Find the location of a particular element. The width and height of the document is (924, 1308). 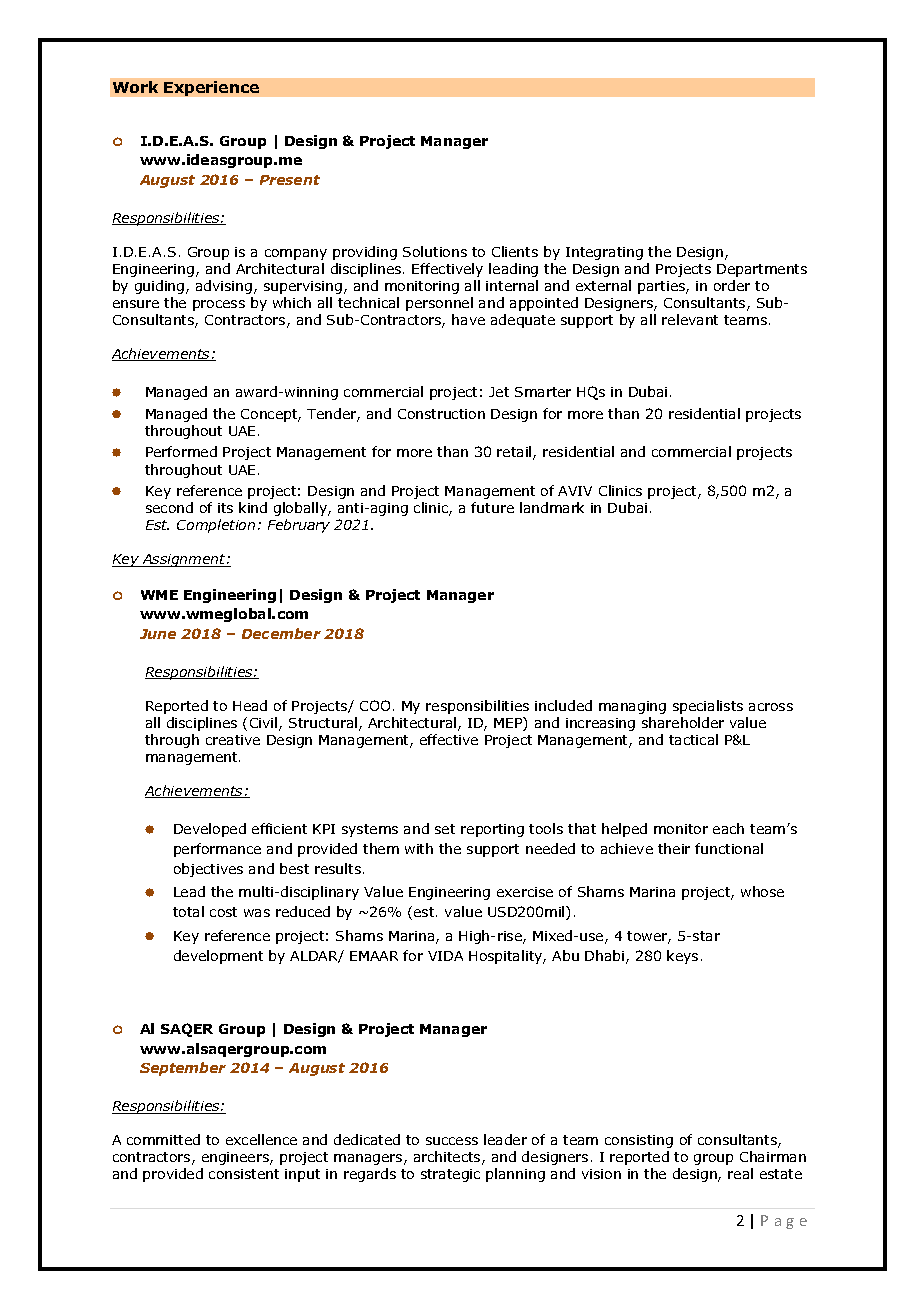

Departments is located at coordinates (762, 270).
